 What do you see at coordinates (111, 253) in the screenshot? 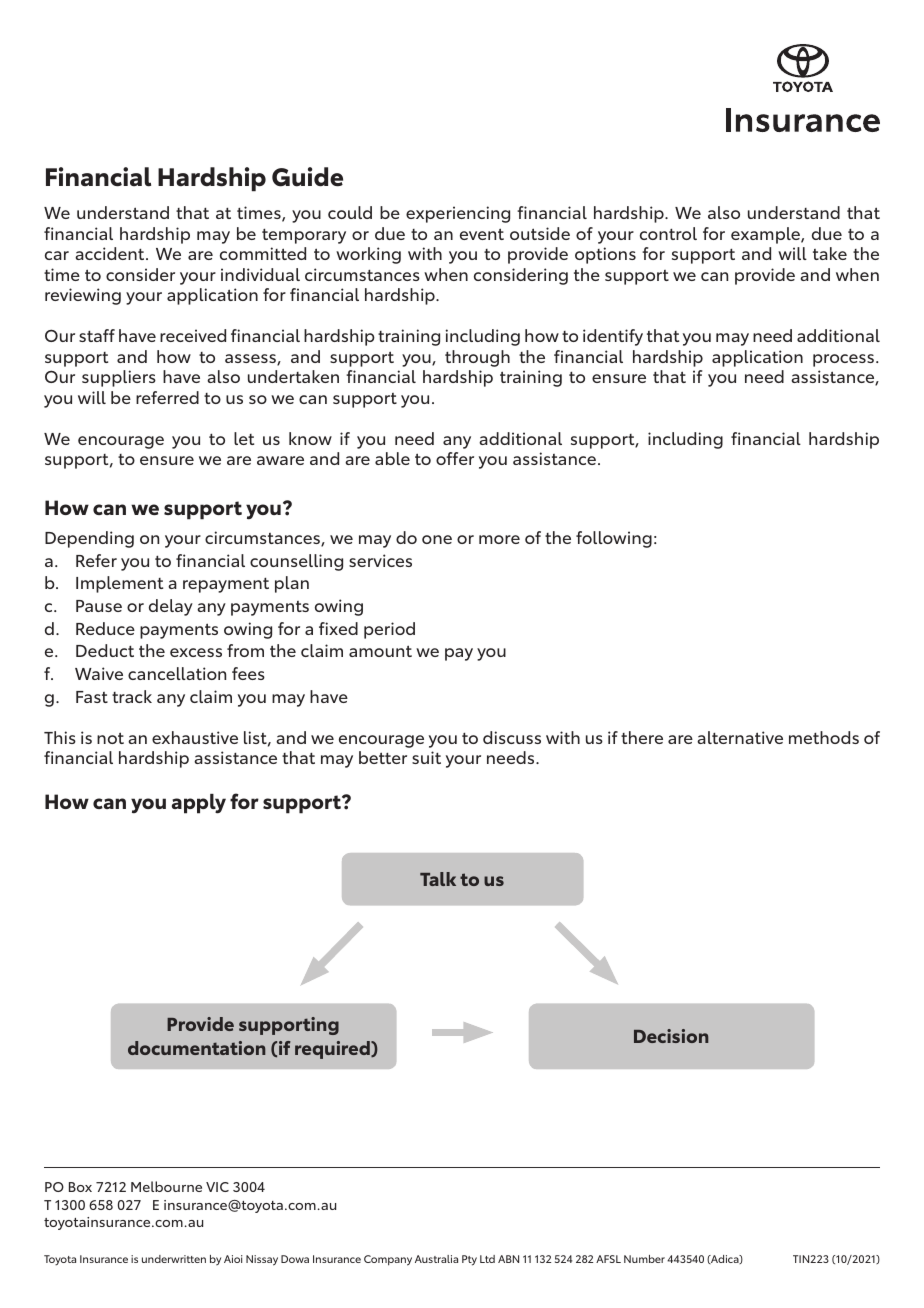
I see `accident` at bounding box center [111, 253].
